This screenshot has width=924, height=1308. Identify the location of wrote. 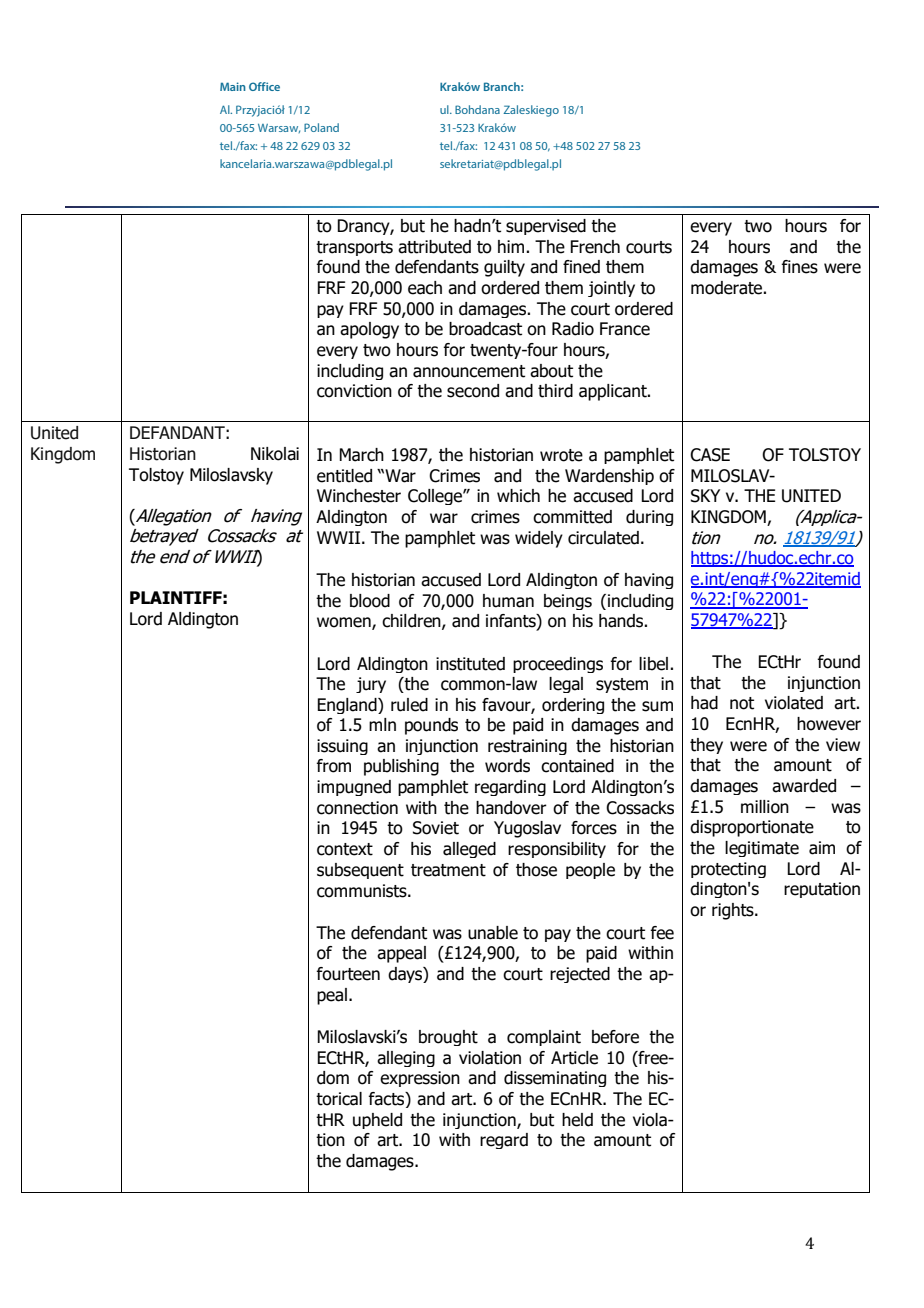
(561, 455).
